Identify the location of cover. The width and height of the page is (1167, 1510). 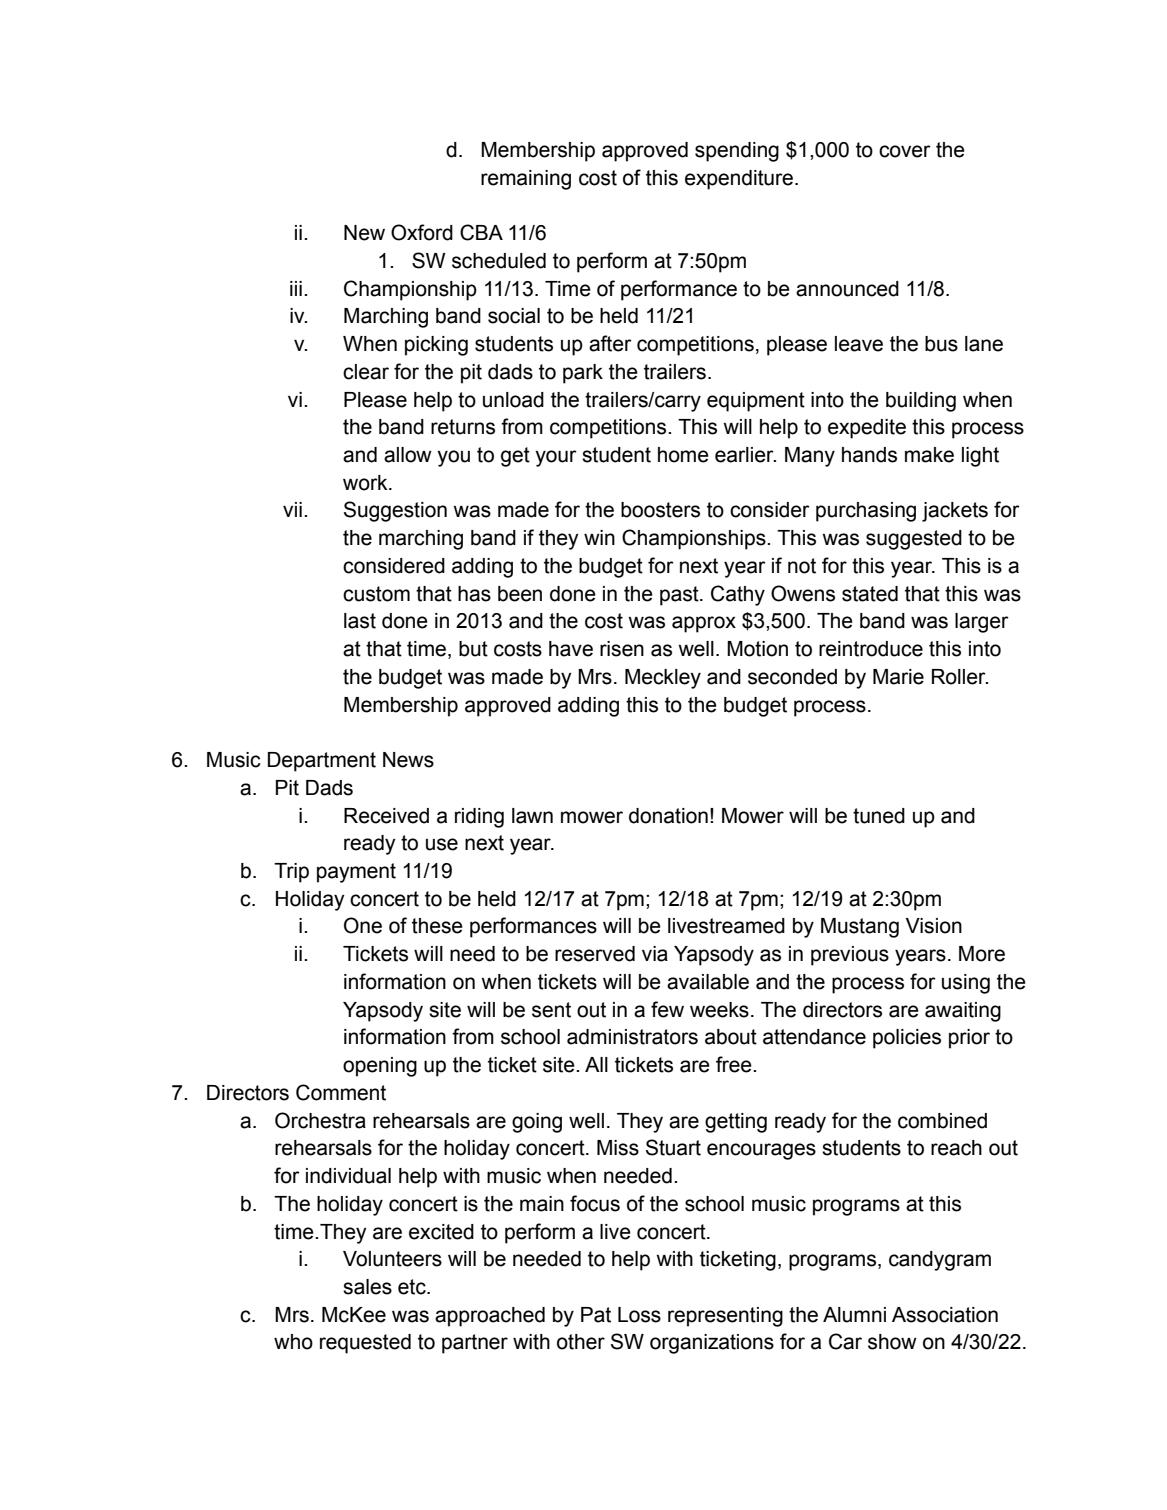
(905, 151).
